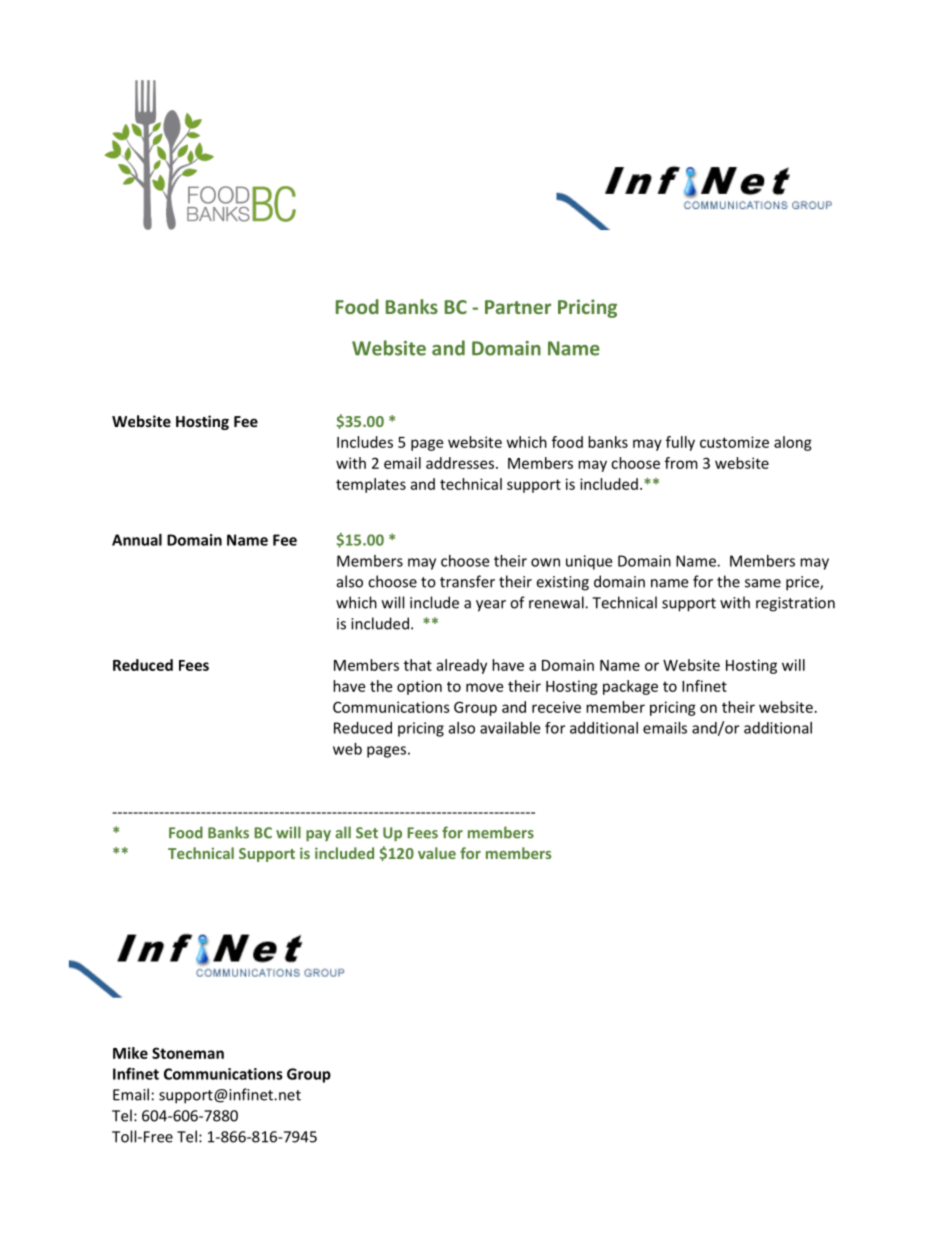 This screenshot has height=1233, width=952. Describe the element at coordinates (681, 463) in the screenshot. I see `from` at that location.
